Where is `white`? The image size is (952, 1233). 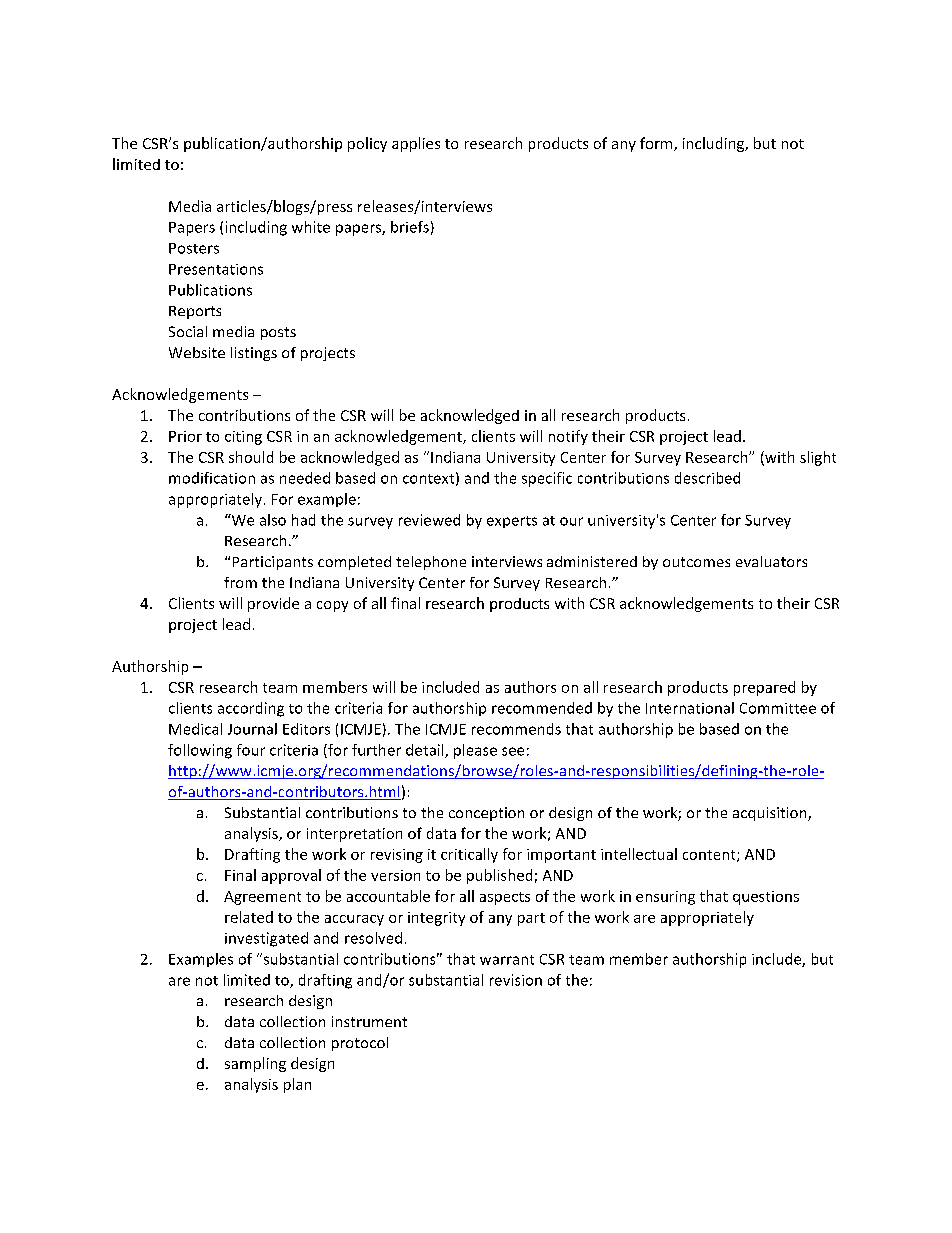 white is located at coordinates (311, 227).
